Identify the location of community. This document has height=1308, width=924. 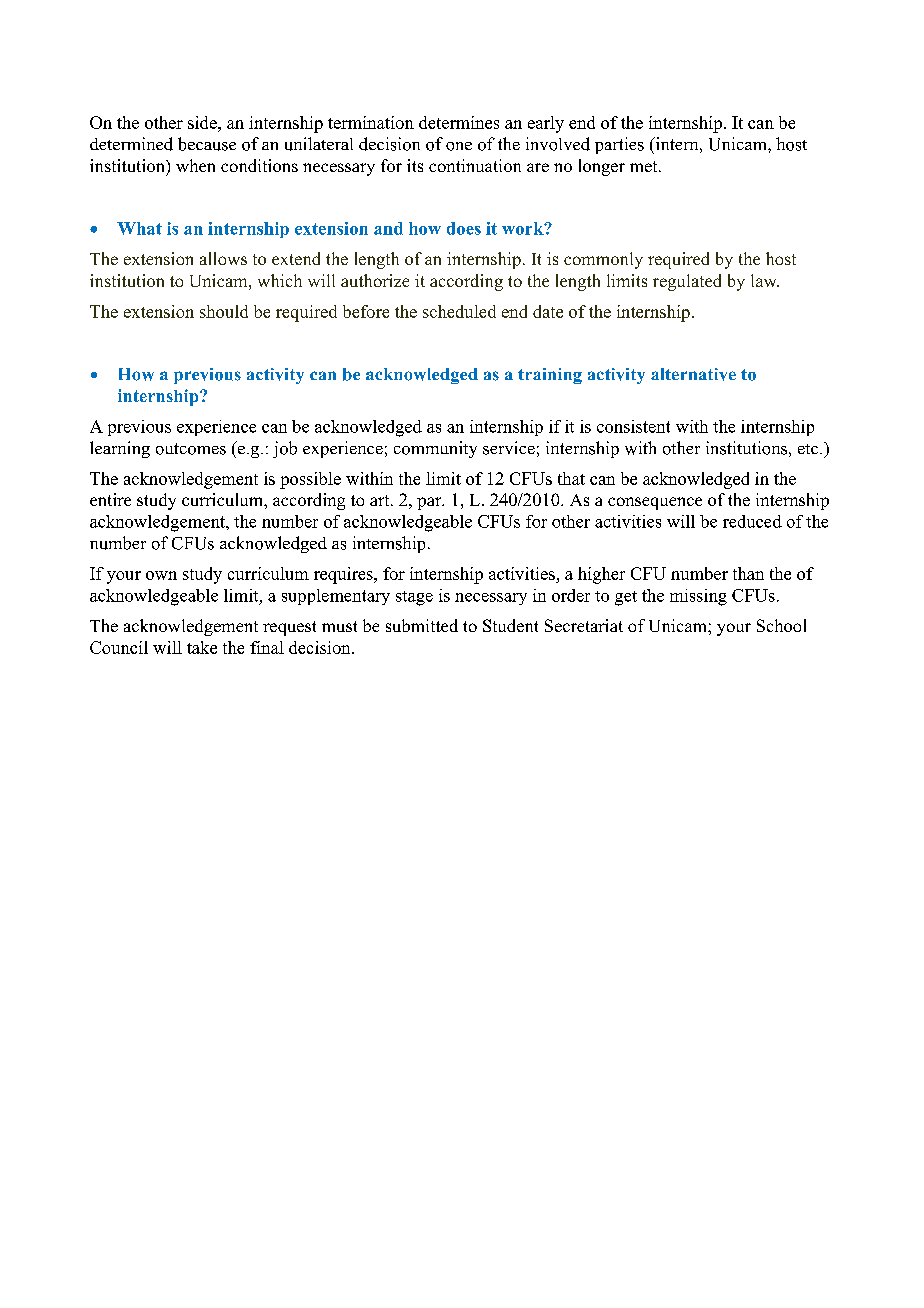
(435, 449).
